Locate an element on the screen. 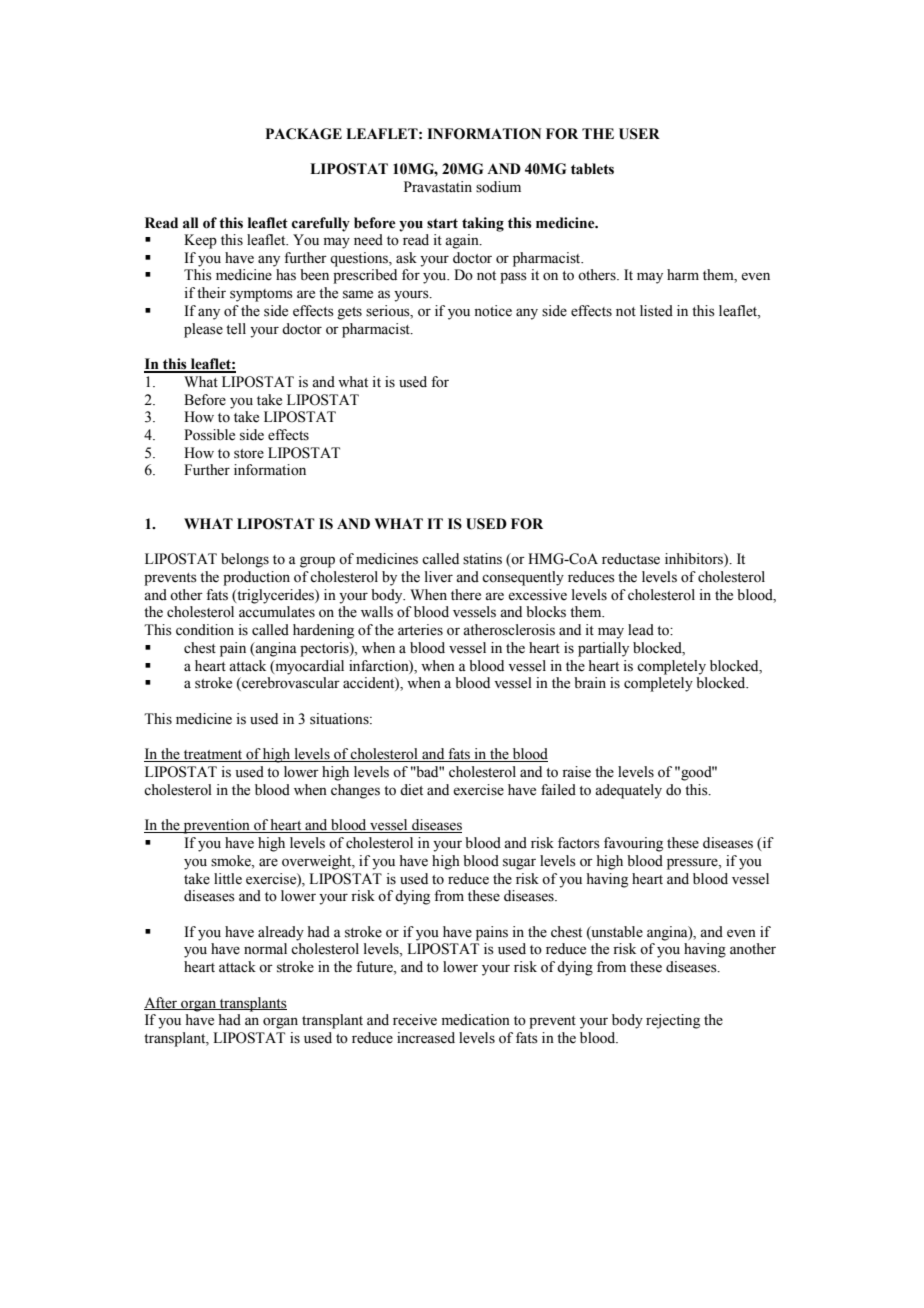 This screenshot has width=924, height=1308. start is located at coordinates (442, 223).
